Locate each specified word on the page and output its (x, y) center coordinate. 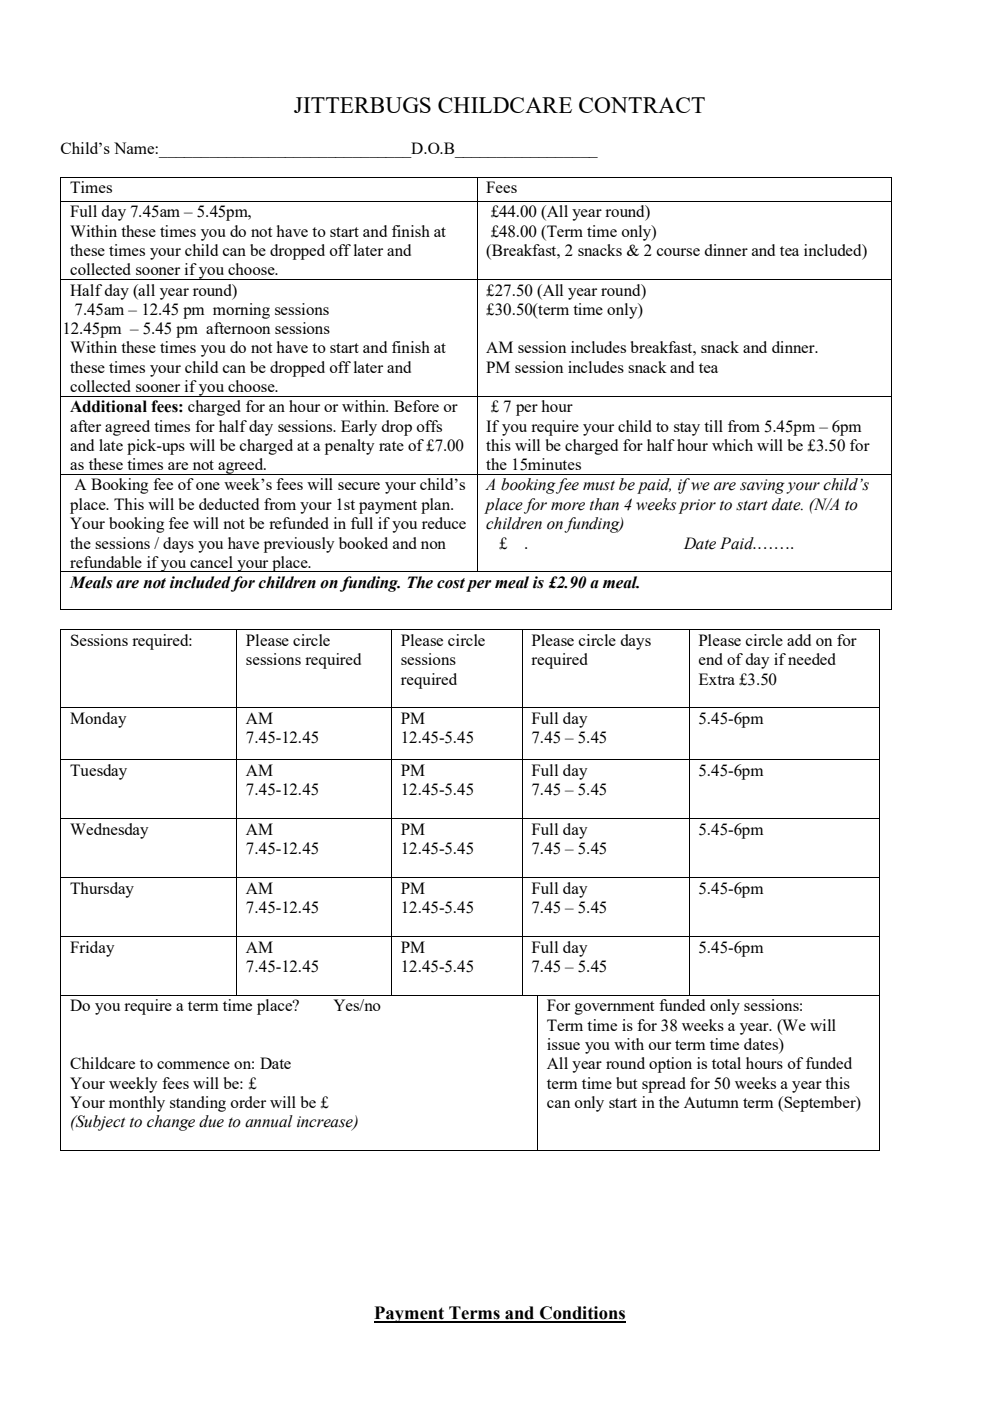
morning (241, 311)
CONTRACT (642, 105)
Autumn (711, 1102)
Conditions (582, 1314)
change (171, 1123)
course (678, 252)
